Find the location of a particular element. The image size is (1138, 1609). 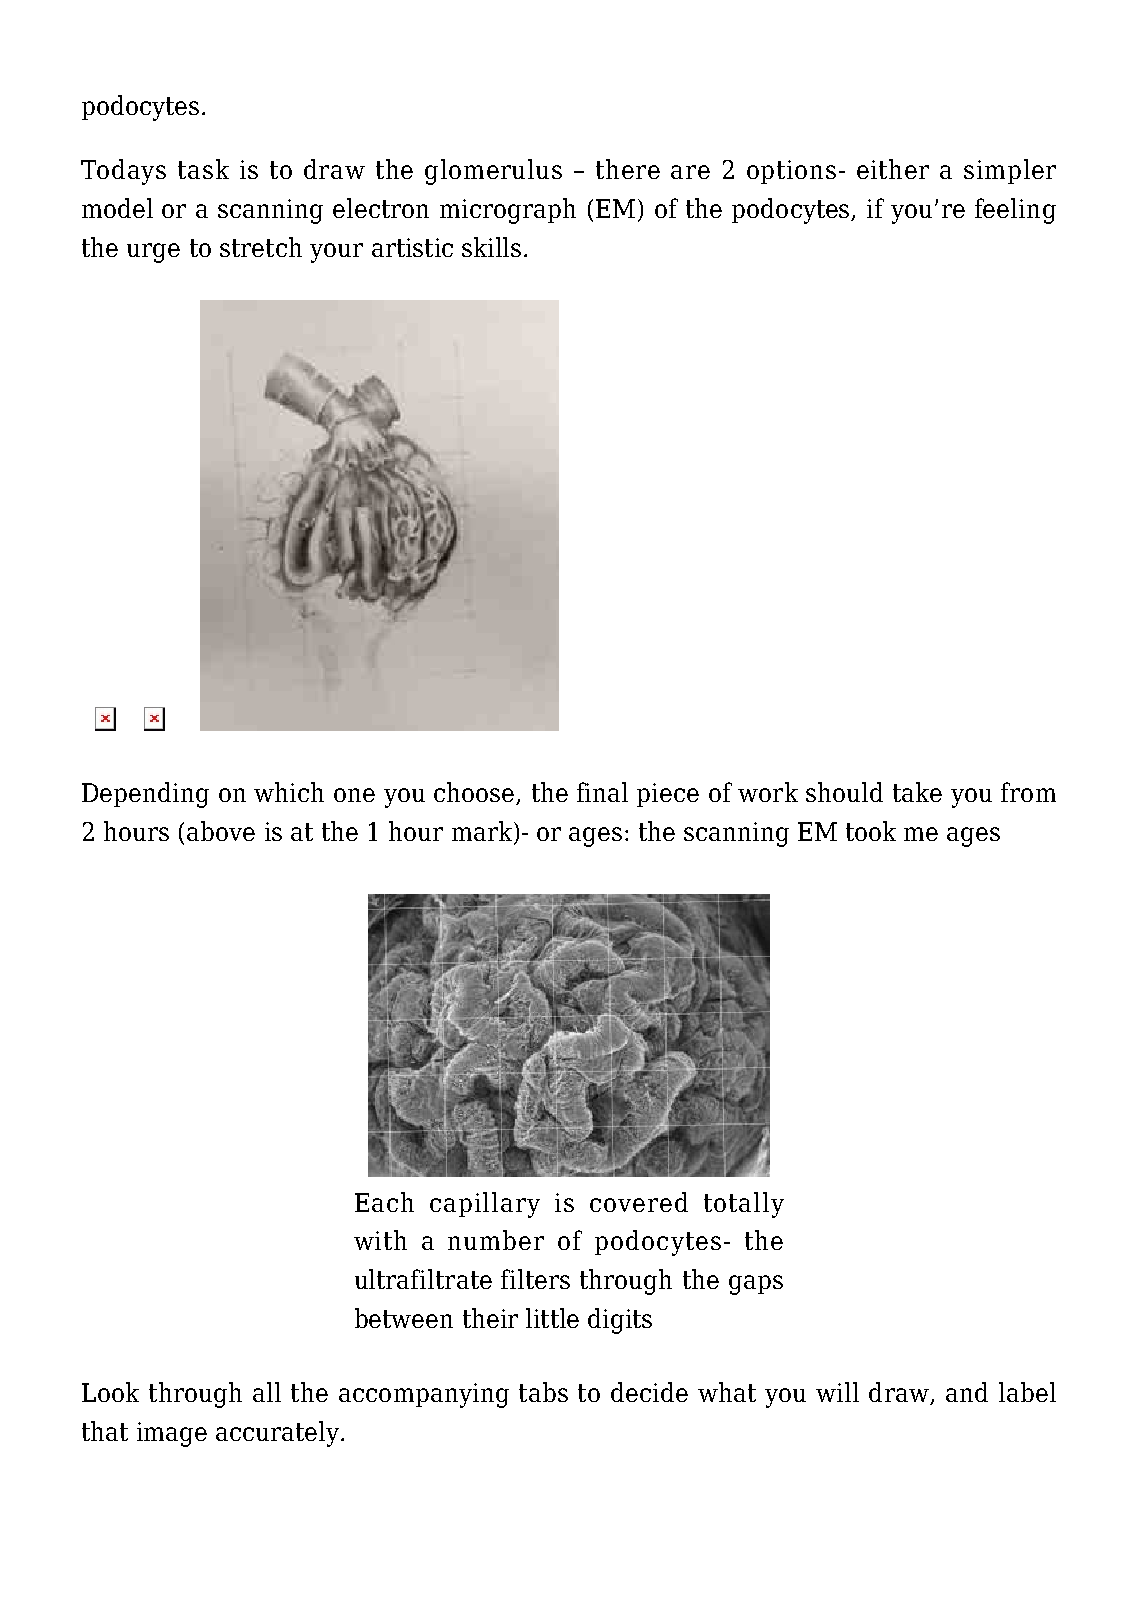

skills is located at coordinates (491, 247).
